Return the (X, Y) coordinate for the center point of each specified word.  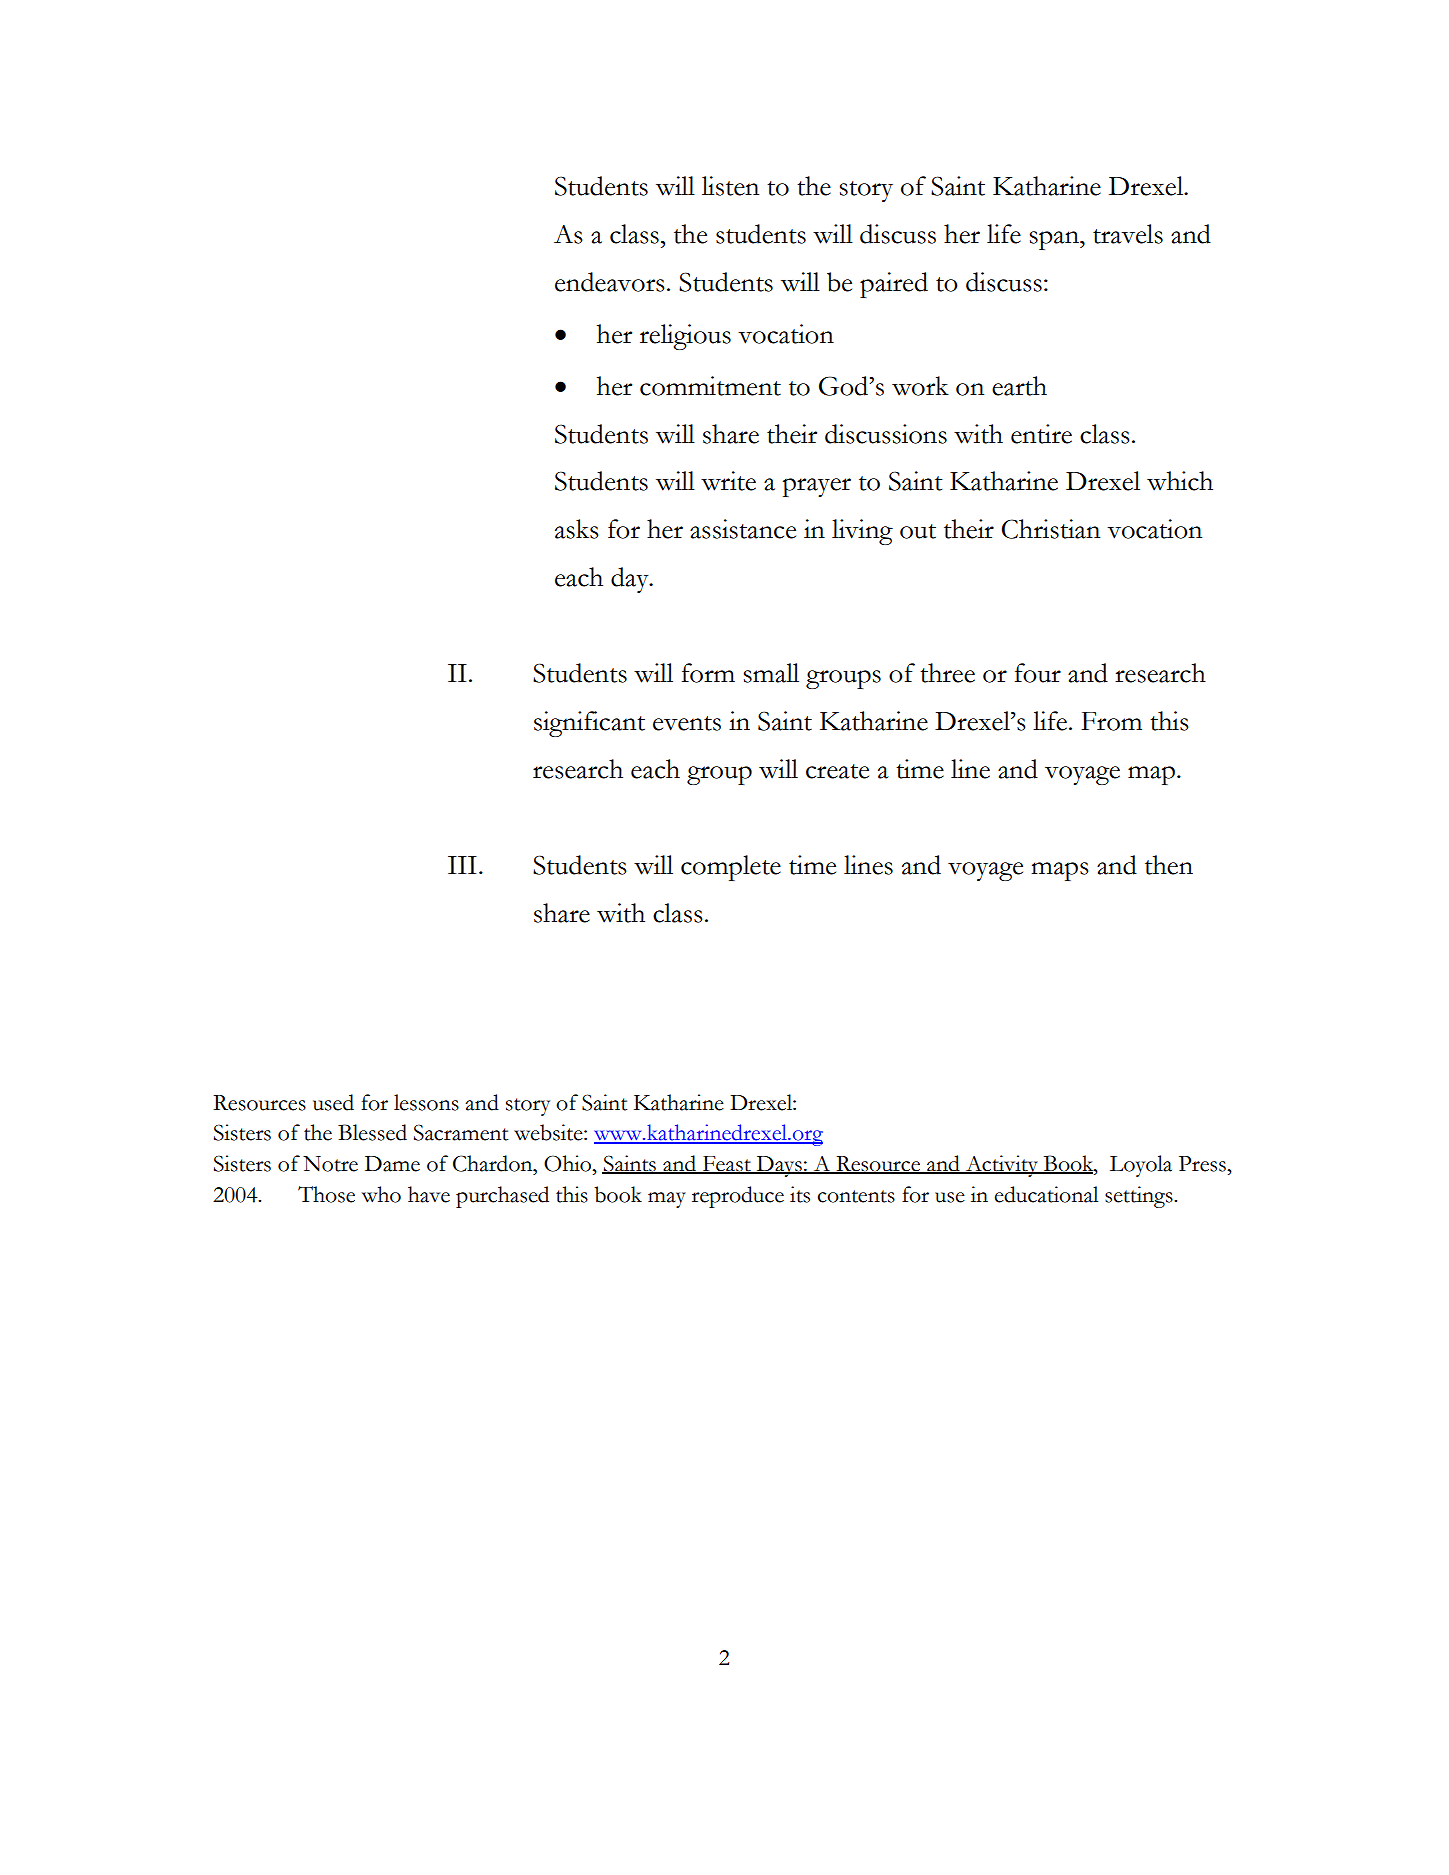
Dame (392, 1164)
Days (779, 1166)
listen (730, 186)
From (1111, 721)
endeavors (610, 282)
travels (1128, 234)
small (771, 673)
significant (589, 724)
